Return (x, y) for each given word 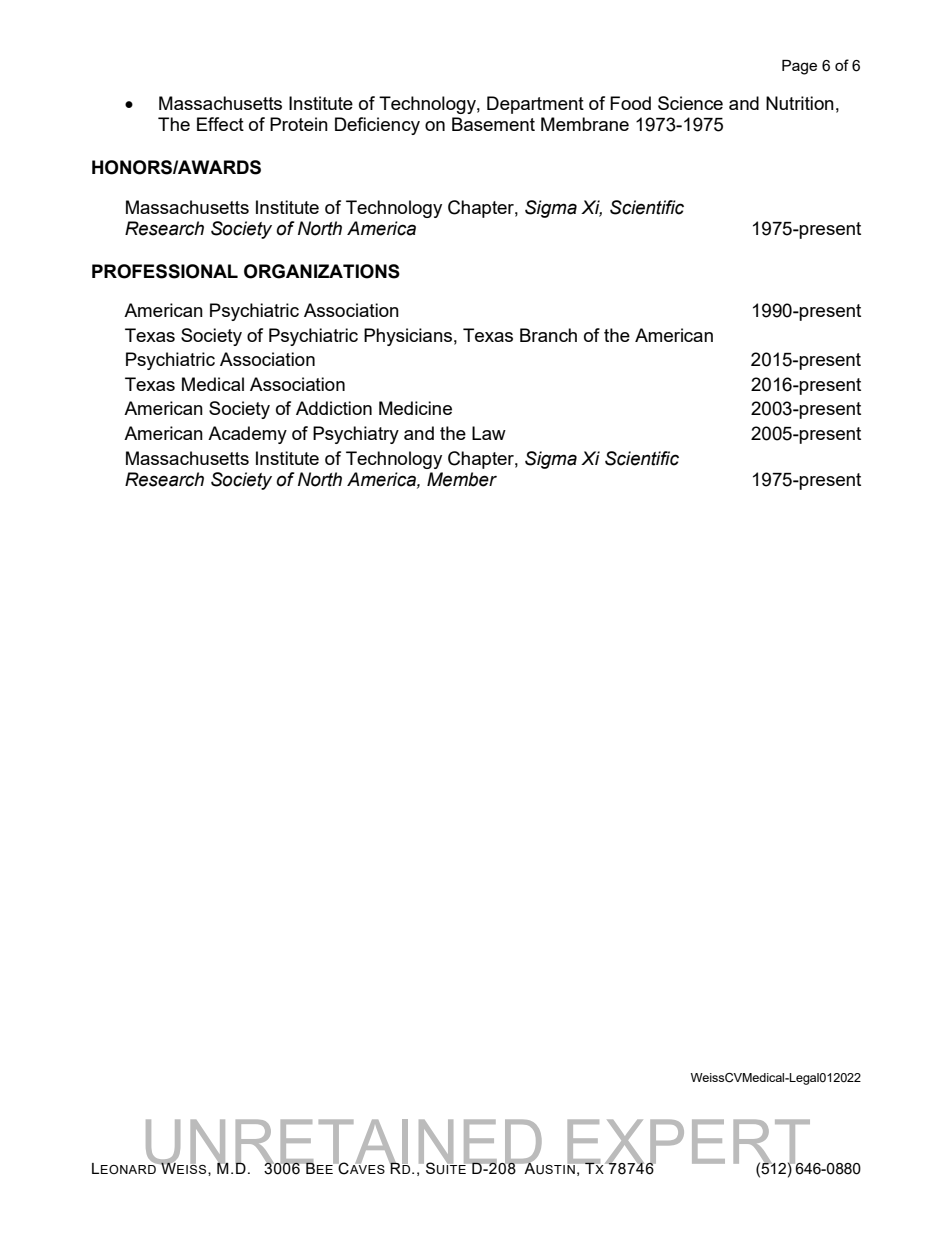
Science (690, 103)
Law (489, 433)
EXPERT (689, 1142)
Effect (220, 124)
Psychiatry (356, 435)
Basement (493, 124)
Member (462, 479)
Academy (247, 435)
